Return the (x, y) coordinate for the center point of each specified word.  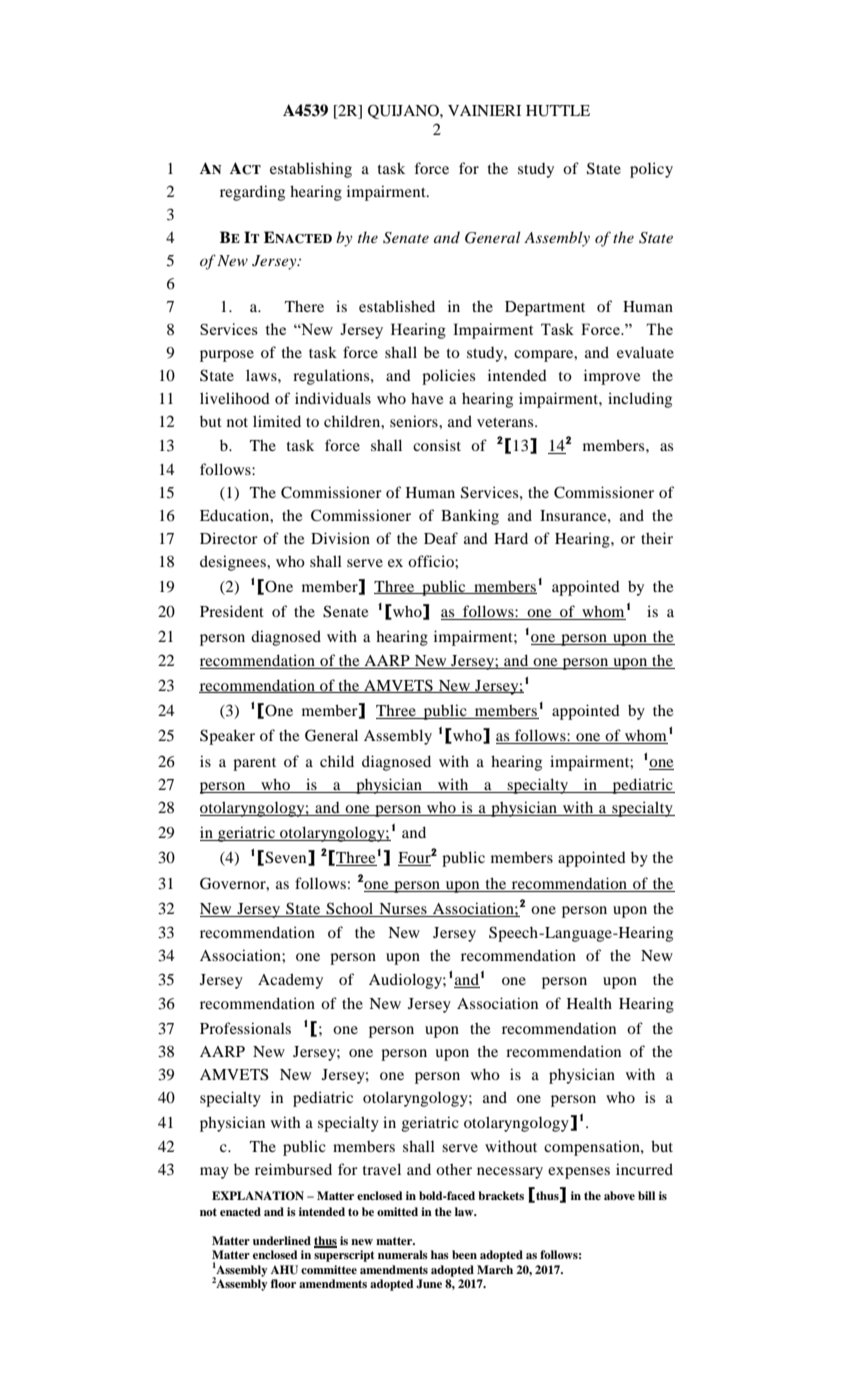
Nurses (403, 910)
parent (254, 764)
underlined (282, 1240)
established (397, 306)
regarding (252, 193)
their (657, 538)
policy (651, 170)
